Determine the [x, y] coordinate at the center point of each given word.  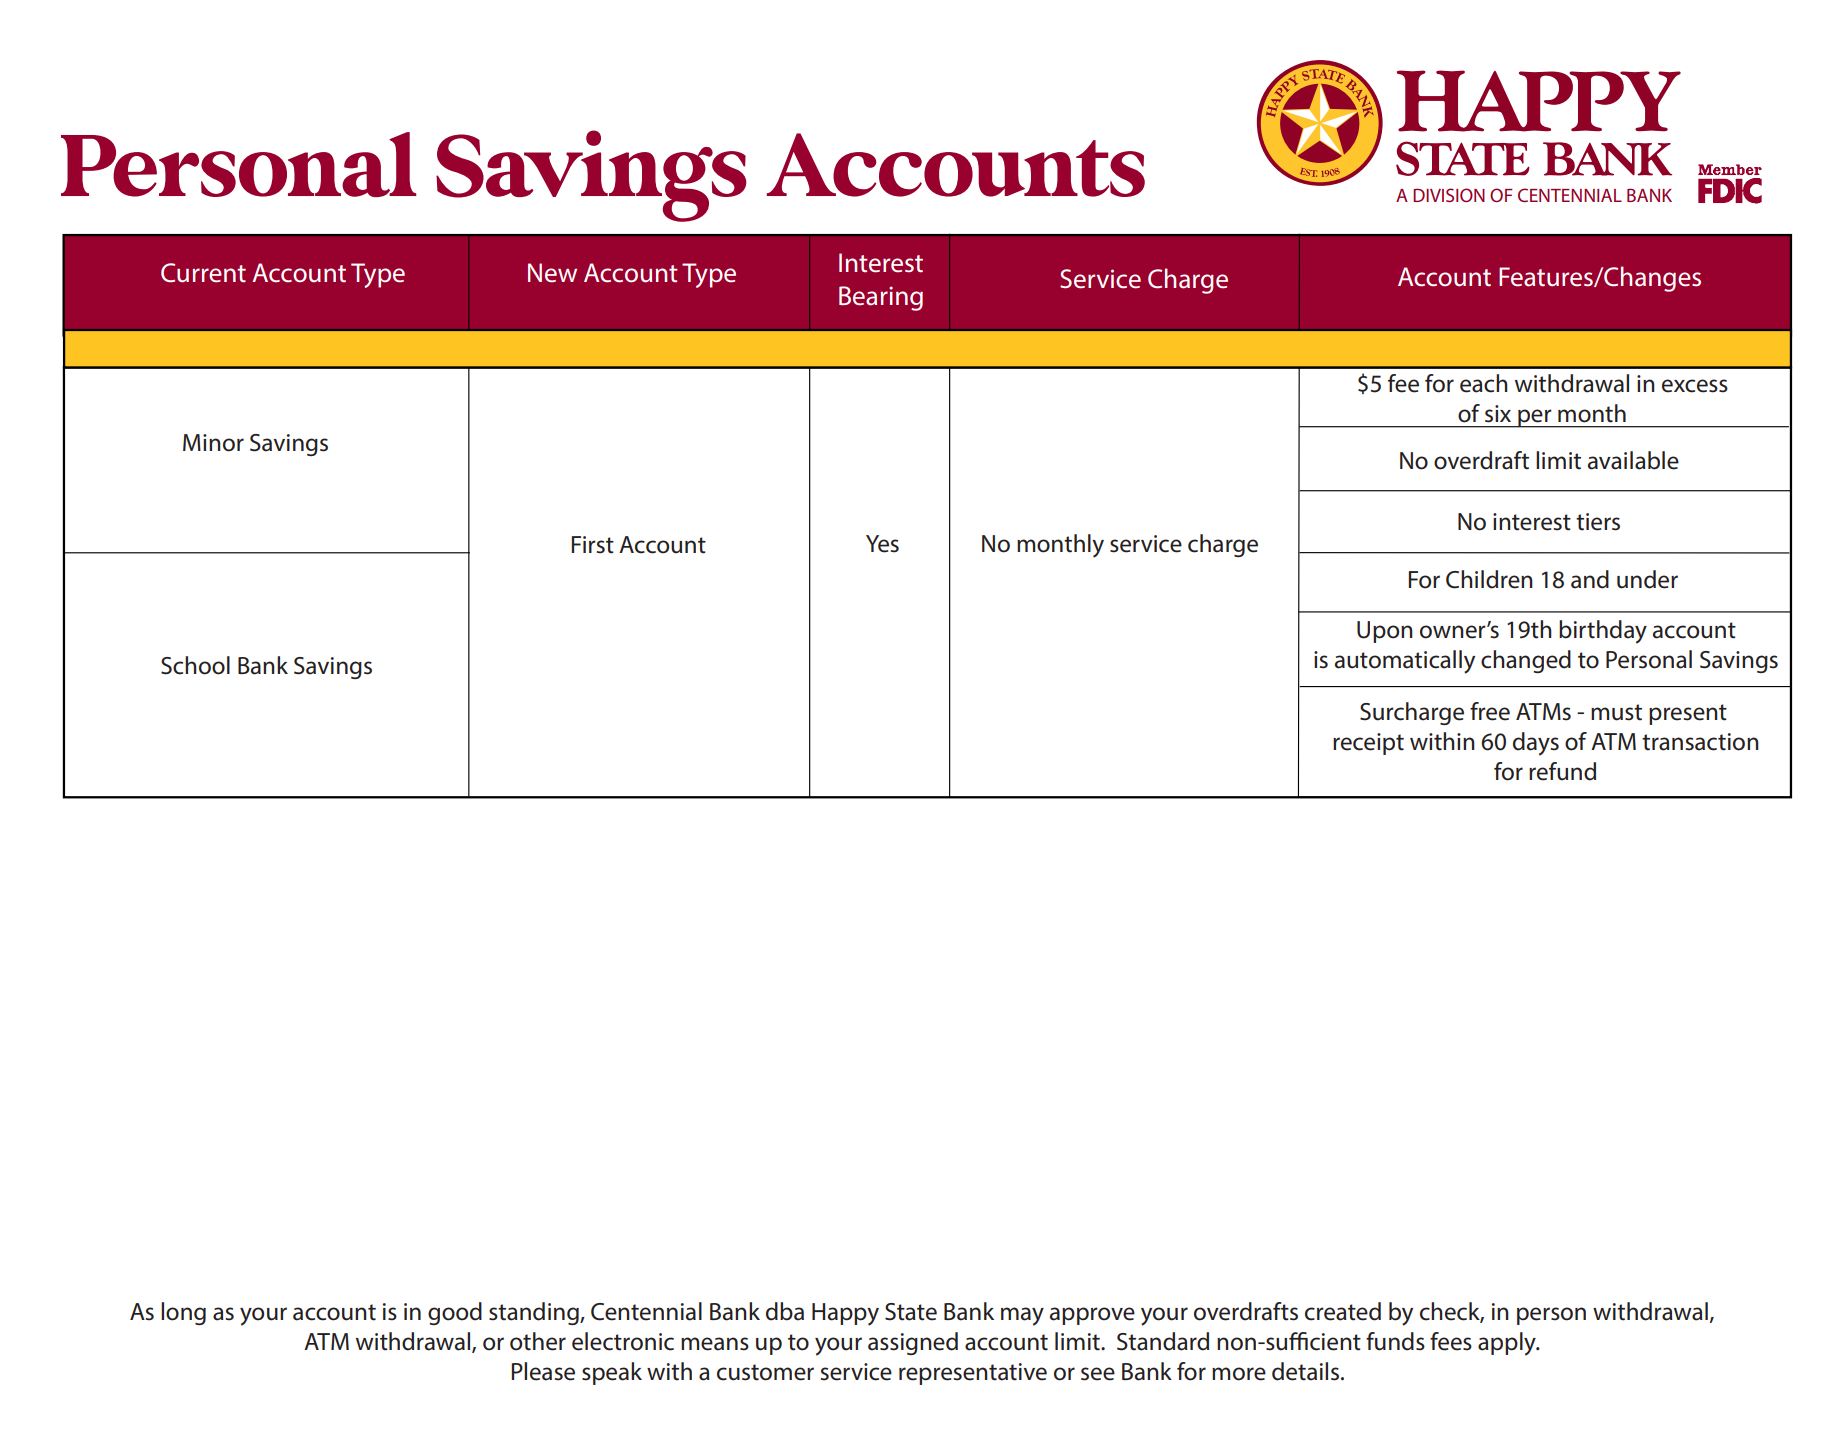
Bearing [881, 298]
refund [1562, 771]
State [911, 1312]
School [195, 665]
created [1343, 1311]
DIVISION [1449, 195]
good [455, 1313]
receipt [1368, 744]
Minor [213, 443]
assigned [913, 1343]
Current [203, 273]
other [538, 1341]
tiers [1598, 522]
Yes [882, 544]
